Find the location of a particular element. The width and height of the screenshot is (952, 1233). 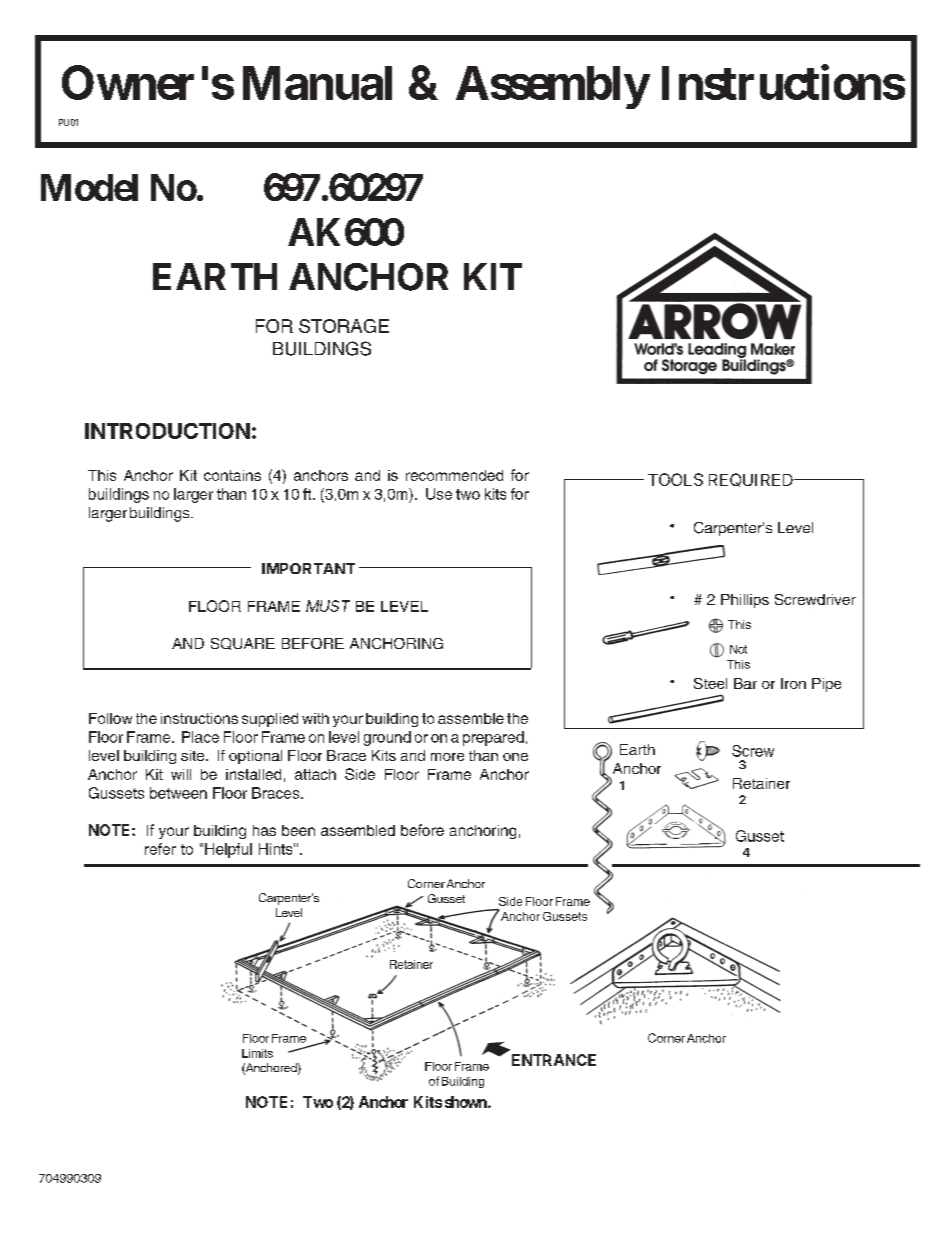

STORAGE is located at coordinates (344, 326).
